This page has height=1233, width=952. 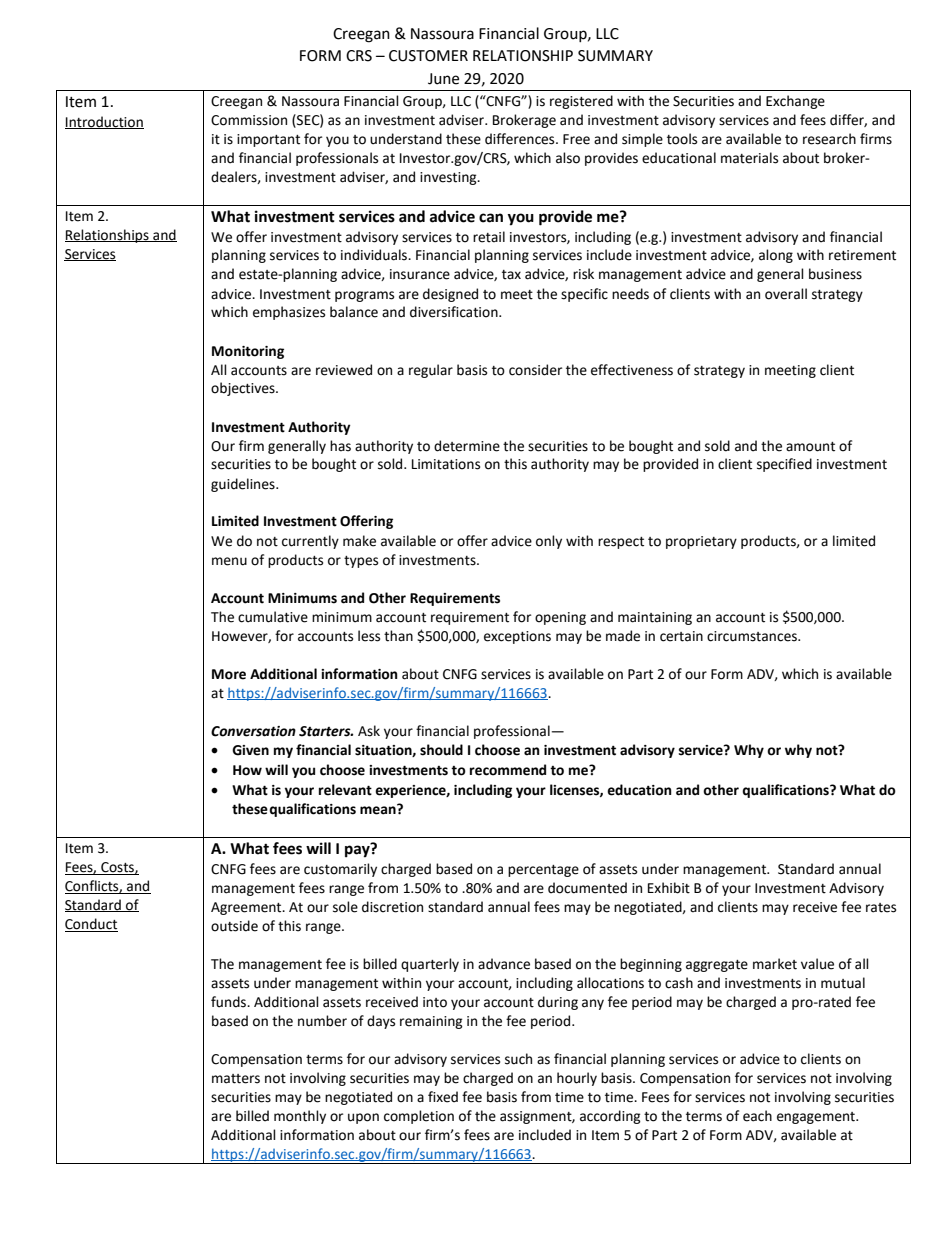 What do you see at coordinates (236, 1079) in the page?
I see `matters` at bounding box center [236, 1079].
